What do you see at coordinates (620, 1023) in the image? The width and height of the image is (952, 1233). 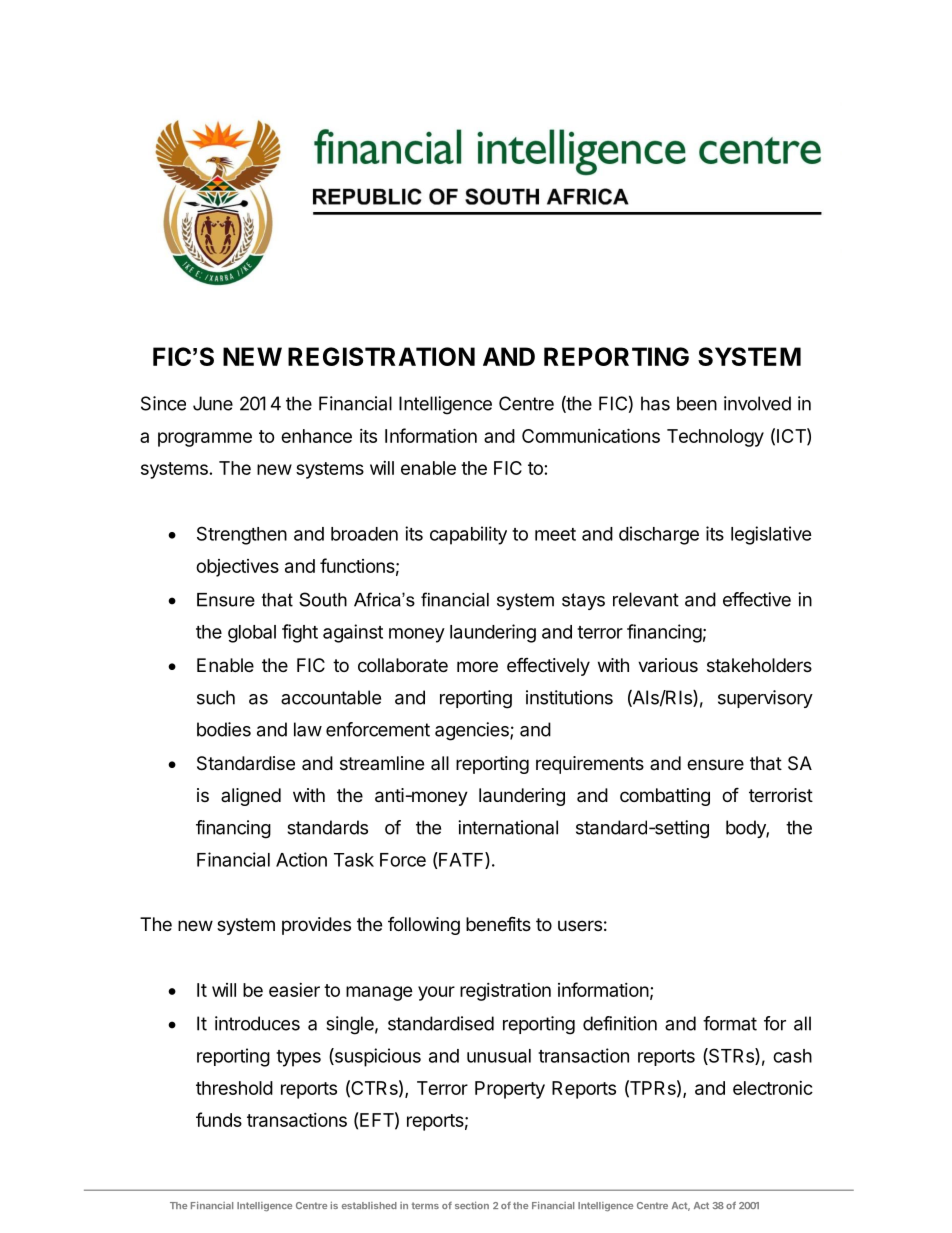 I see `definition` at bounding box center [620, 1023].
